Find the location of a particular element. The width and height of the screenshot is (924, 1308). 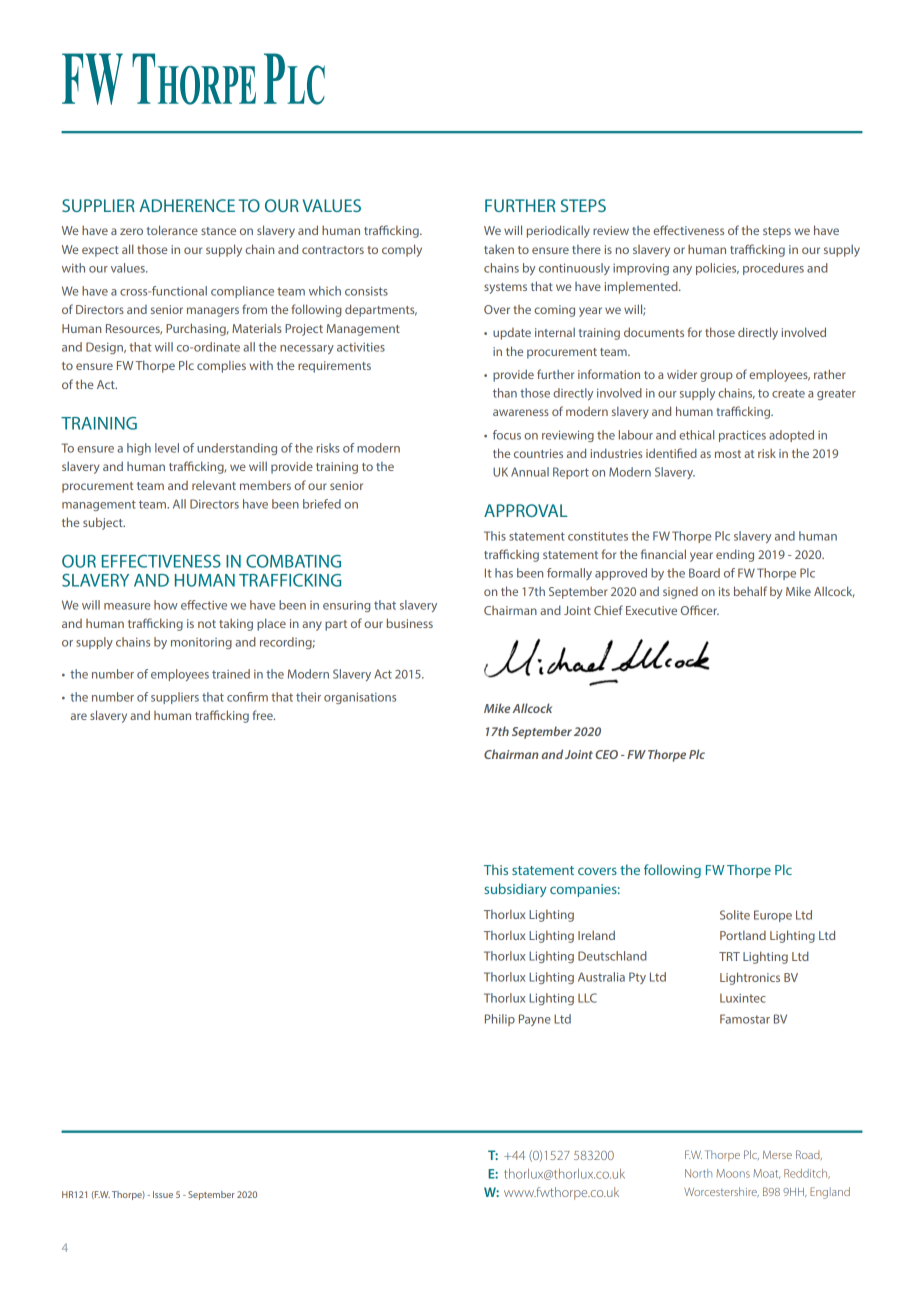

Officer is located at coordinates (700, 610).
